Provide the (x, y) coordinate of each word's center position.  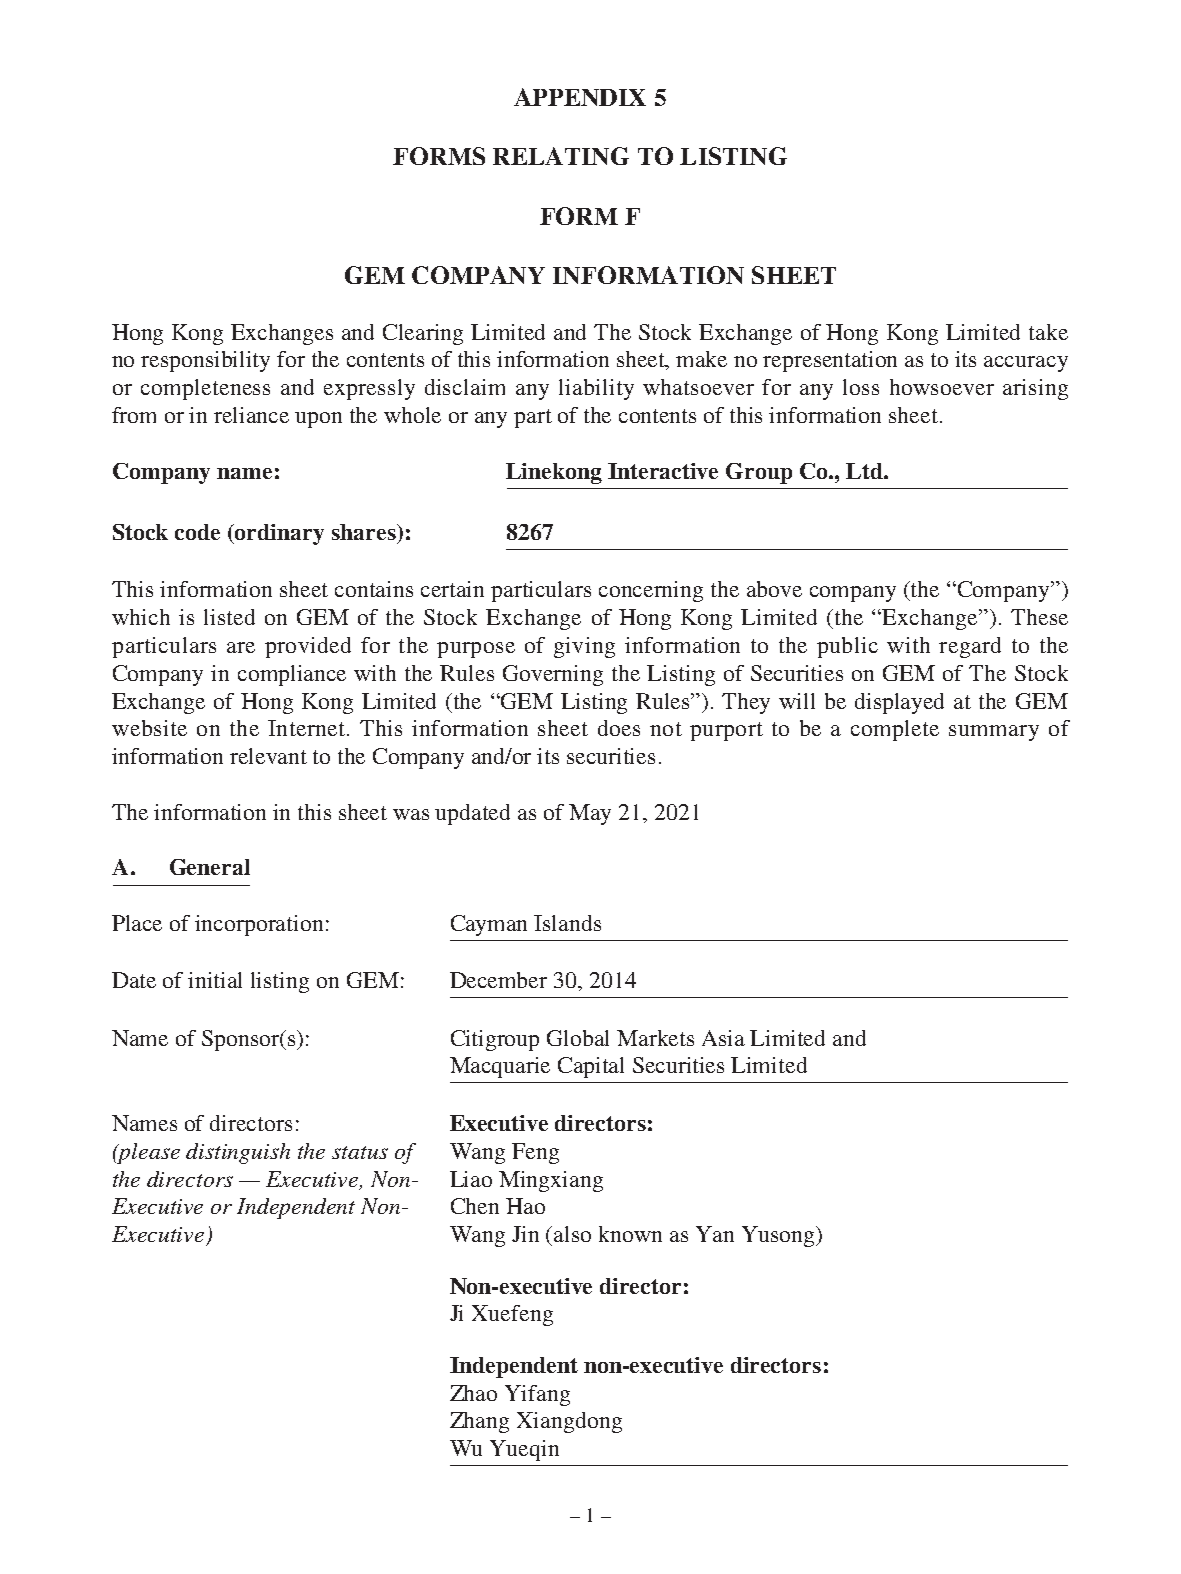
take (1048, 332)
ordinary (279, 534)
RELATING (561, 156)
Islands (567, 923)
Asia (723, 1038)
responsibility (205, 361)
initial (215, 980)
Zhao (473, 1393)
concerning (651, 591)
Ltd (865, 471)
